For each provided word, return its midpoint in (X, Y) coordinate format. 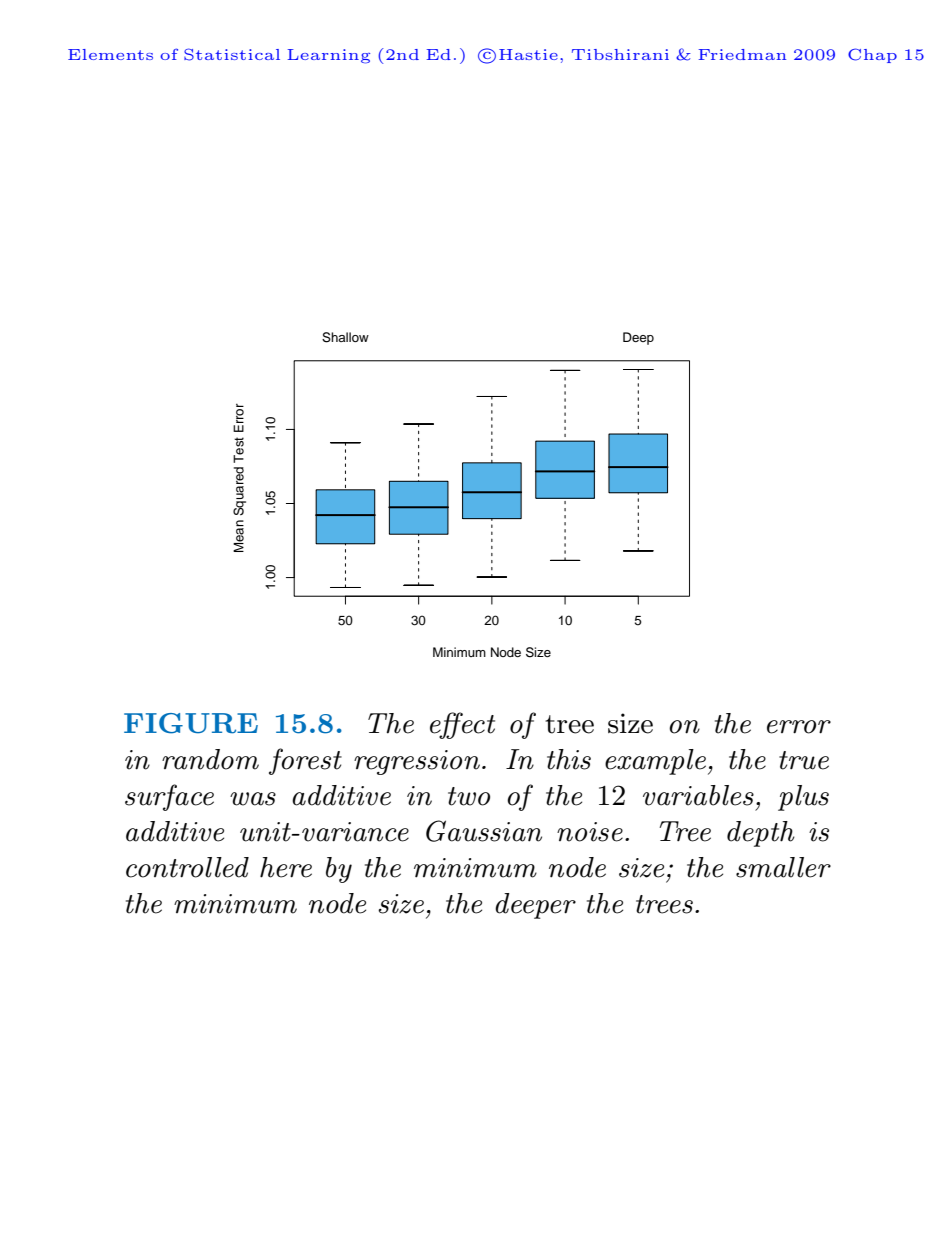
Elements (110, 54)
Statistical (232, 54)
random (210, 759)
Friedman (742, 54)
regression (417, 762)
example (655, 762)
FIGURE (191, 723)
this (569, 759)
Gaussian (484, 831)
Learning (329, 56)
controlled (187, 867)
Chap (872, 55)
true (804, 760)
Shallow (345, 337)
